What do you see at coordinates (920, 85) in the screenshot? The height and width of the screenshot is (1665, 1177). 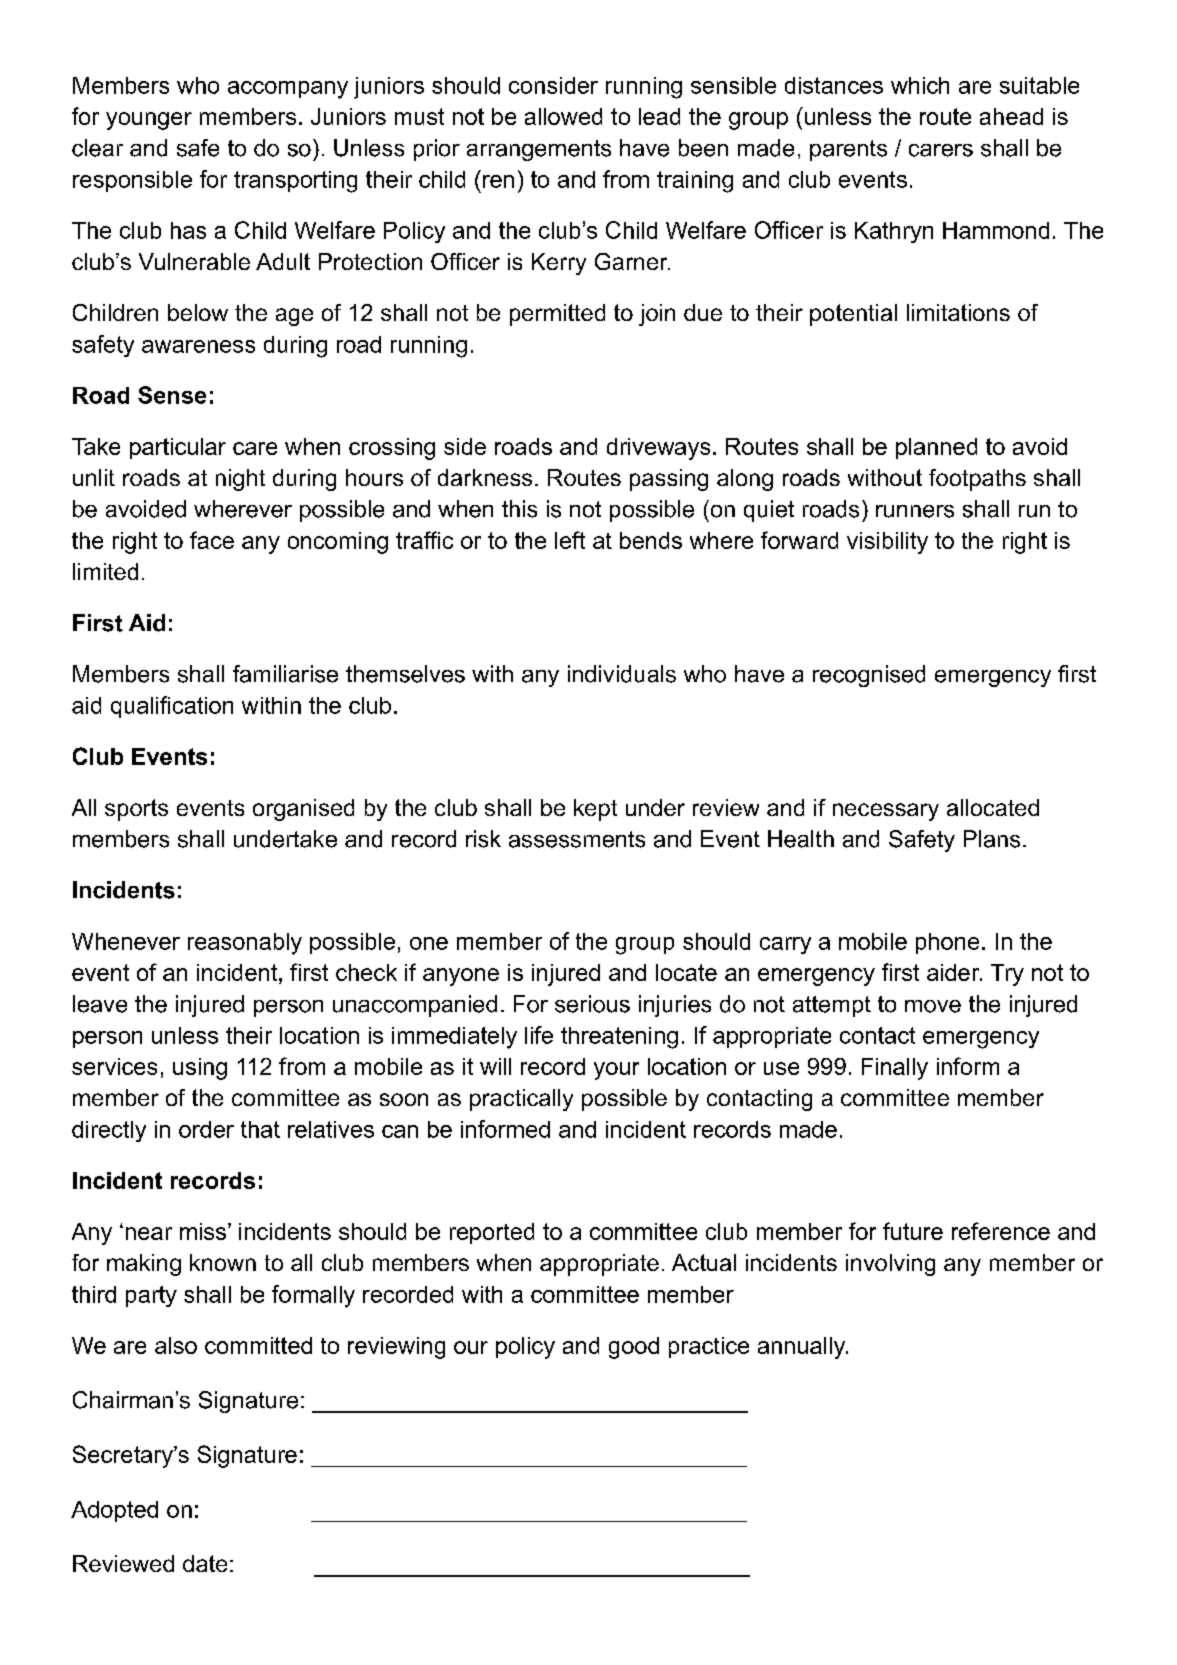 I see `which` at bounding box center [920, 85].
